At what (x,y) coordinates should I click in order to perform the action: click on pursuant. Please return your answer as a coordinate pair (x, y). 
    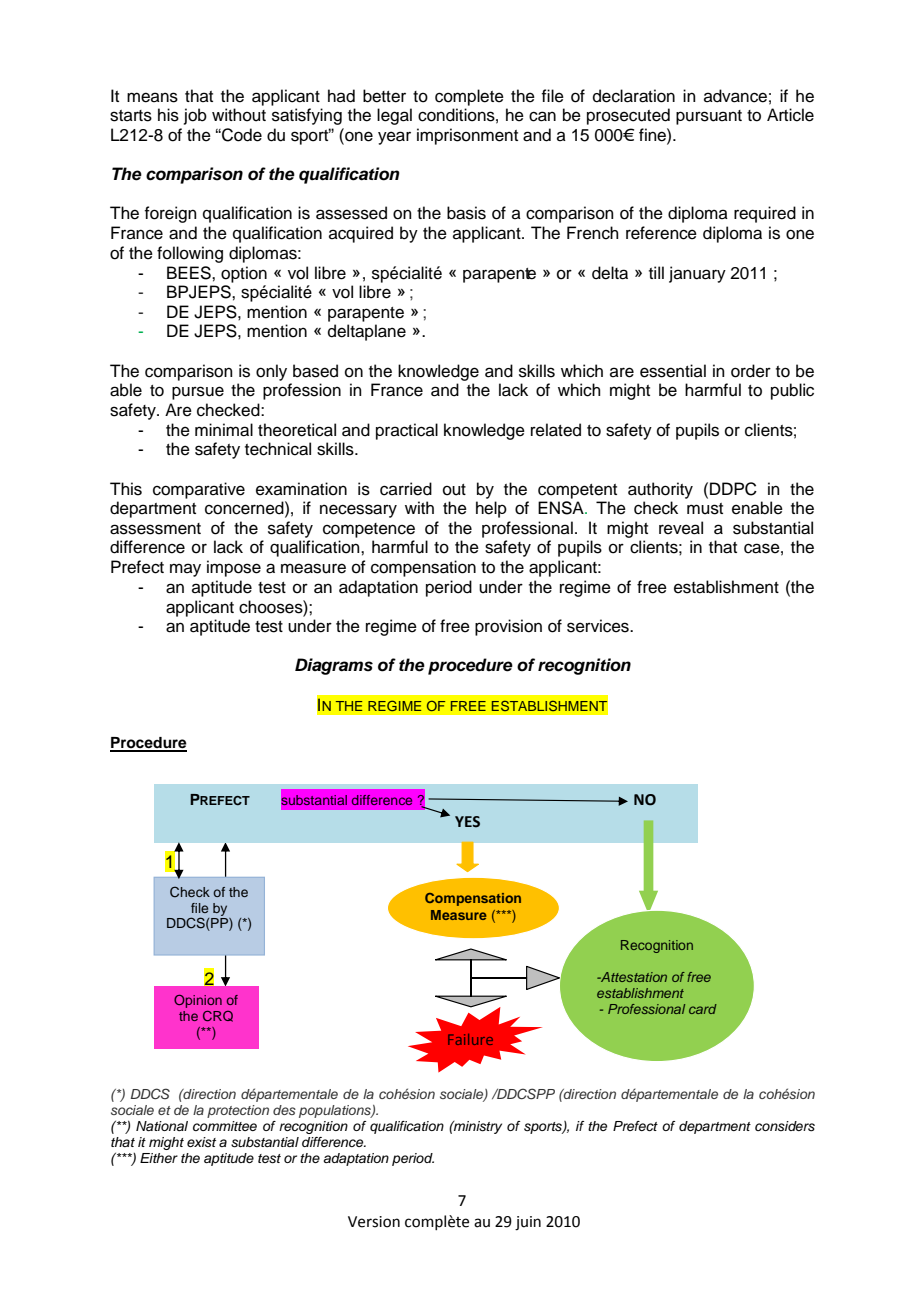
    Looking at the image, I should click on (709, 117).
